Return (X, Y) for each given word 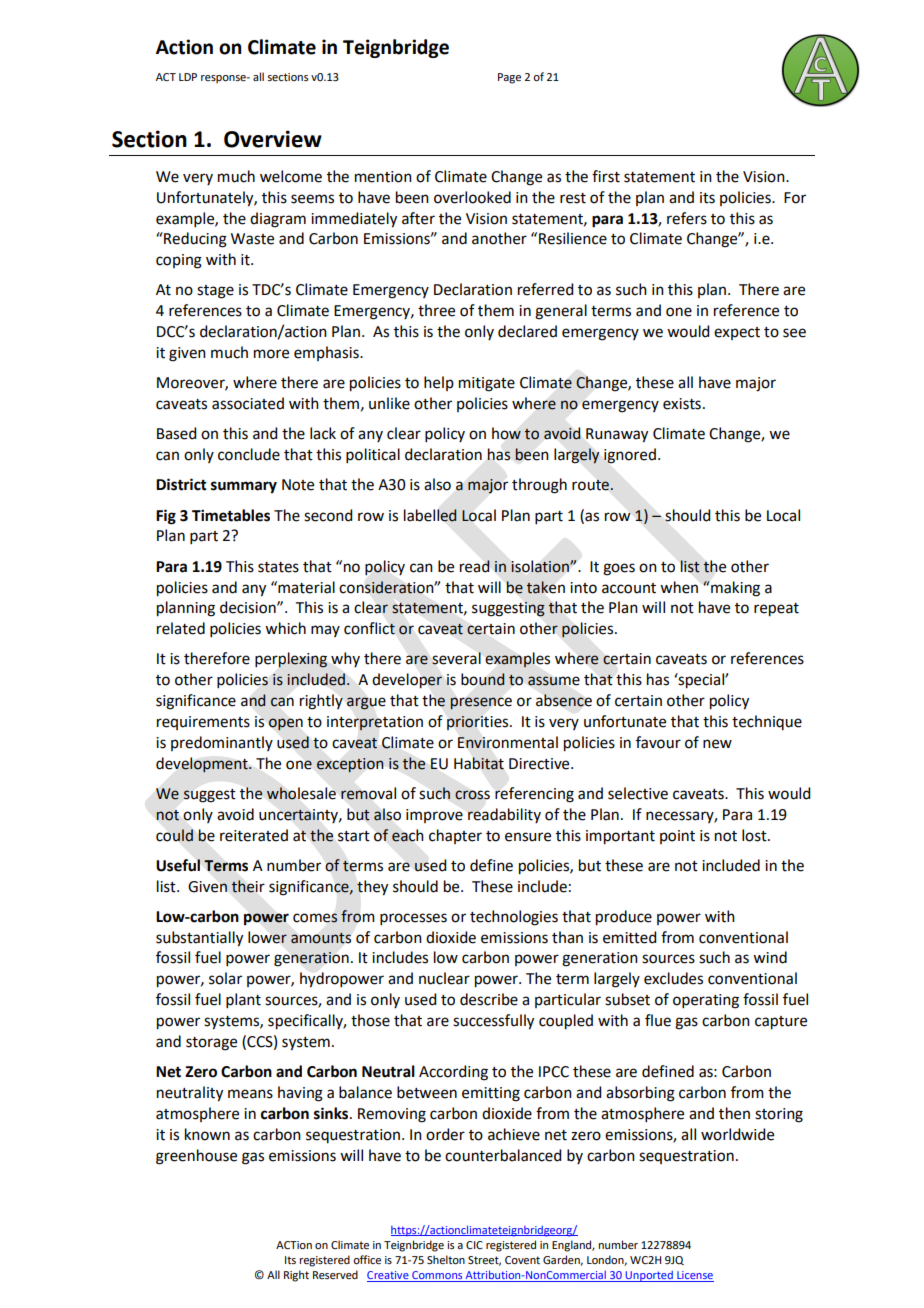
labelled (430, 515)
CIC (474, 1245)
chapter (455, 836)
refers (687, 218)
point (677, 837)
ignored (630, 456)
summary (244, 487)
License (694, 1276)
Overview (273, 139)
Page (509, 78)
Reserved (335, 1274)
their (248, 886)
